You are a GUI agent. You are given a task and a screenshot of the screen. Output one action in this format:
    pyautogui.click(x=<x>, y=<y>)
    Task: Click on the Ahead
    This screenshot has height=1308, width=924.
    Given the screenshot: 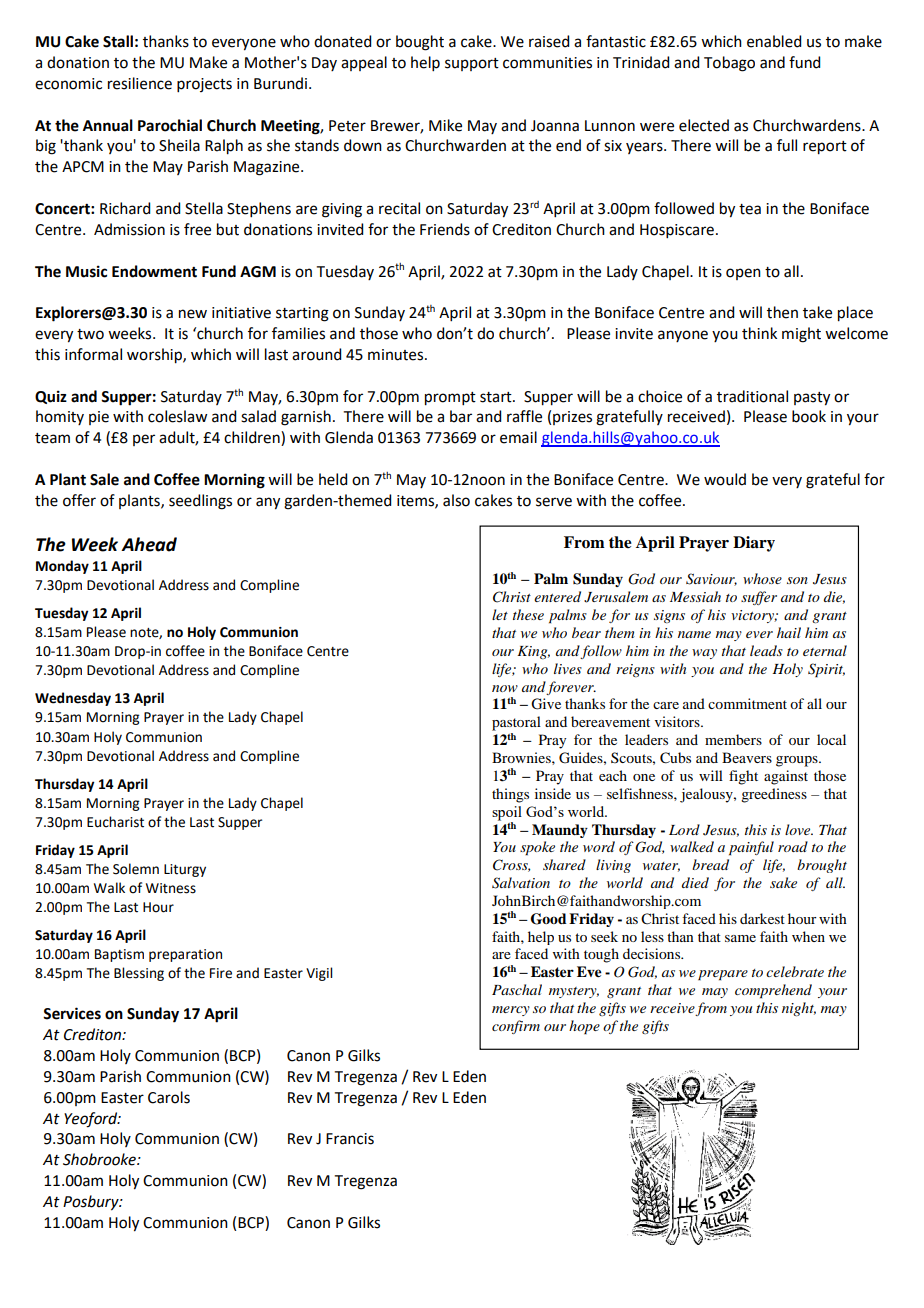 What is the action you would take?
    pyautogui.click(x=149, y=544)
